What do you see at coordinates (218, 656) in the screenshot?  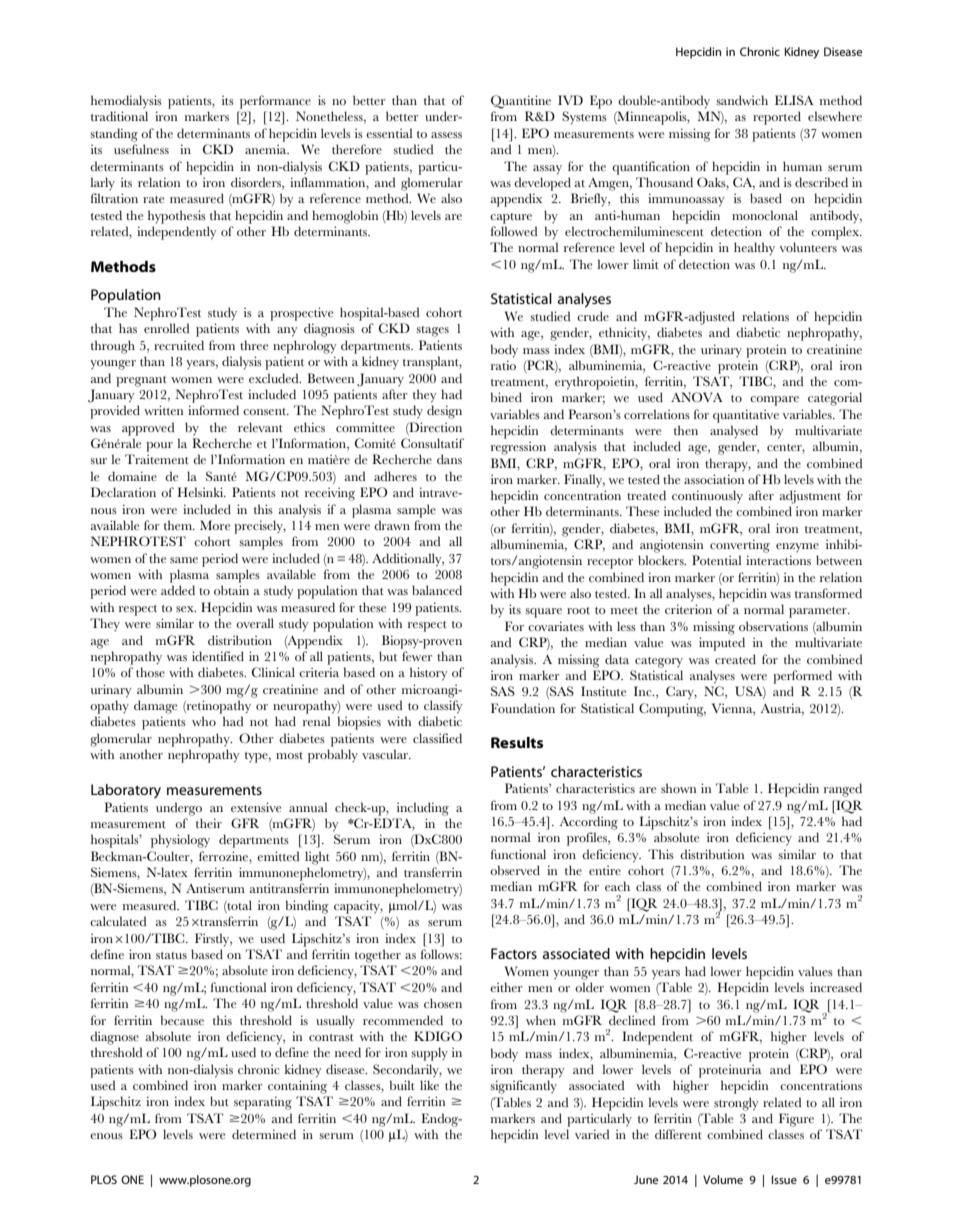 I see `identified` at bounding box center [218, 656].
